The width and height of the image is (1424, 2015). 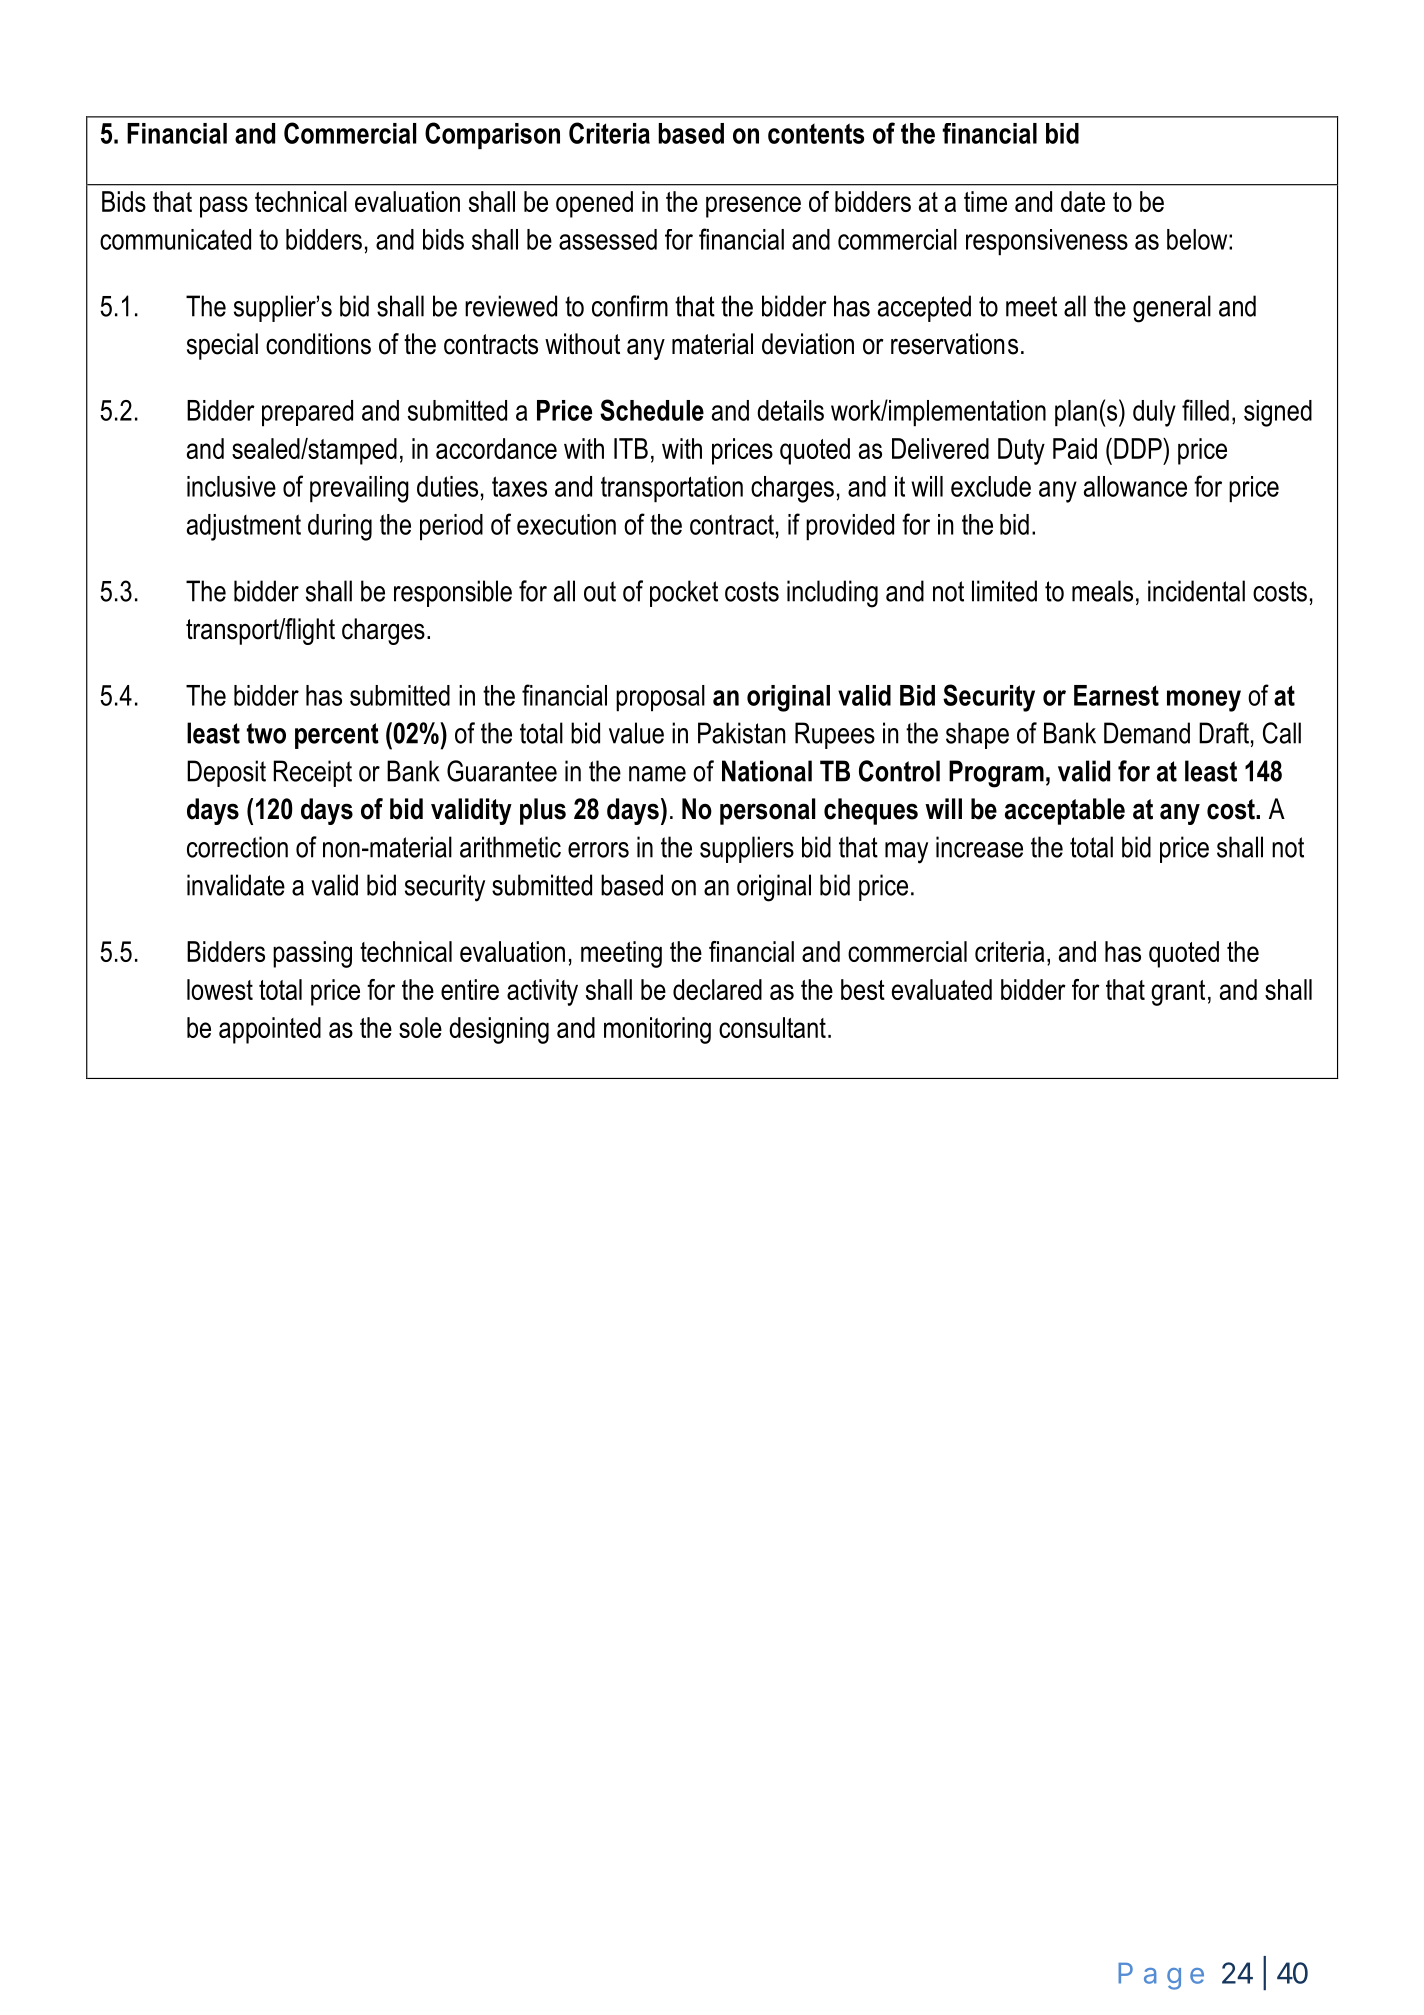 I want to click on appointed, so click(x=270, y=1030).
